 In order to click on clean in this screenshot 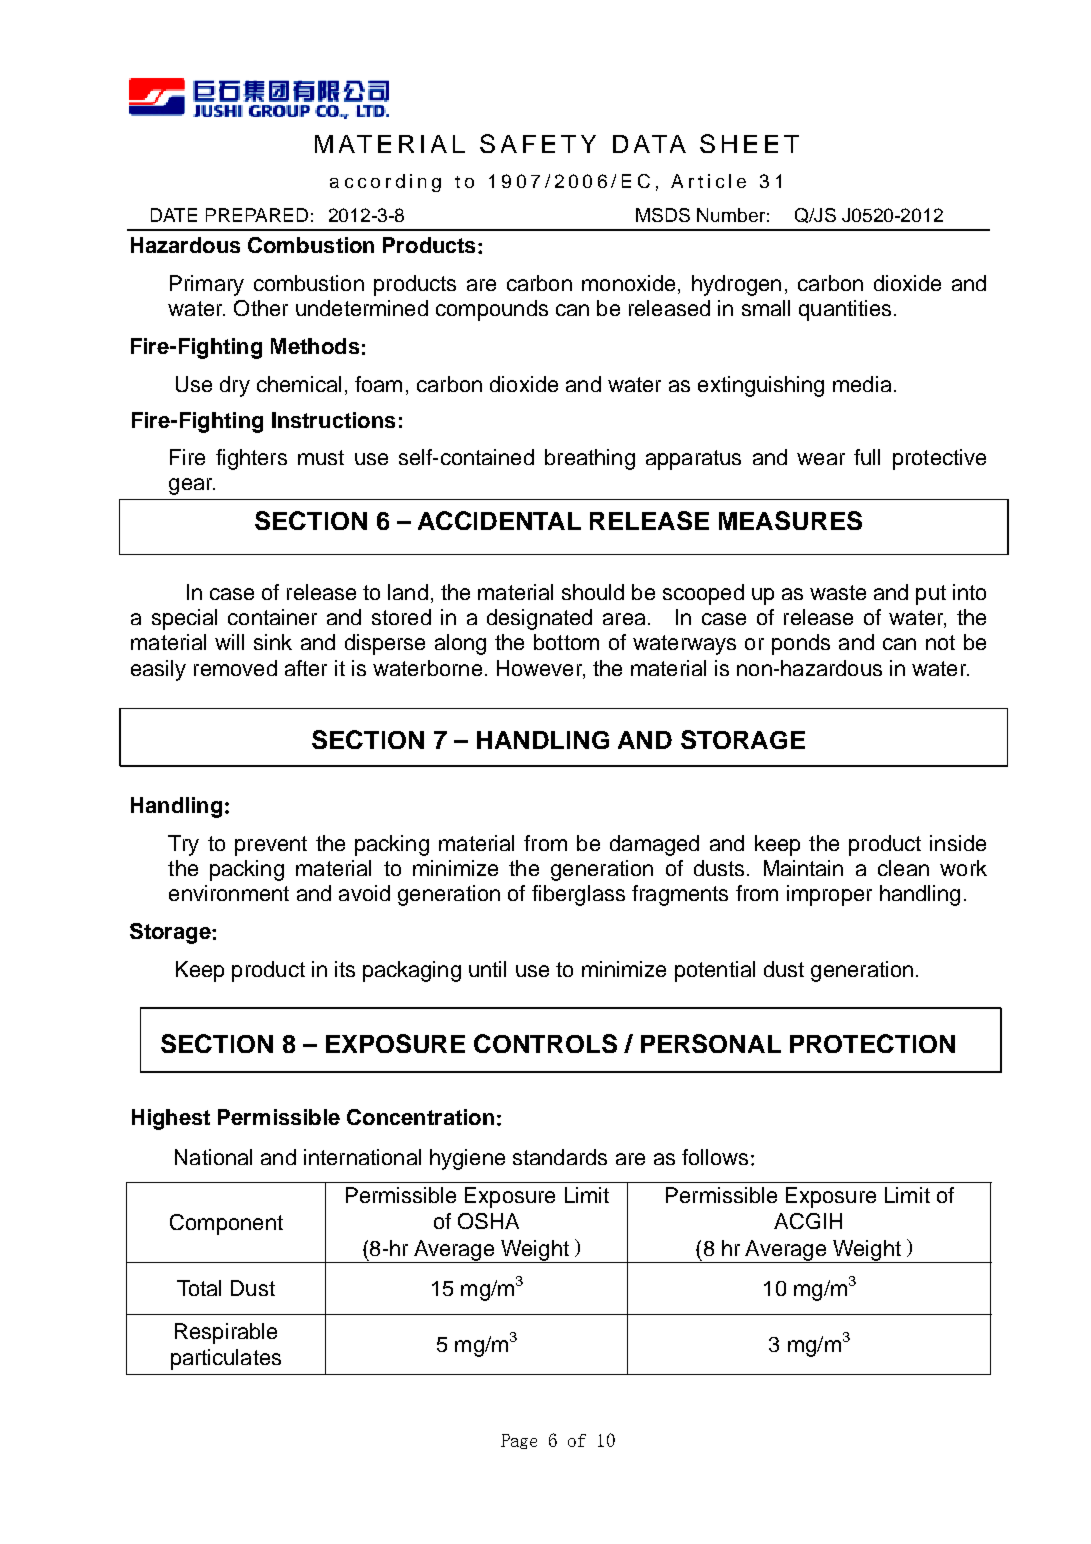, I will do `click(903, 868)`.
